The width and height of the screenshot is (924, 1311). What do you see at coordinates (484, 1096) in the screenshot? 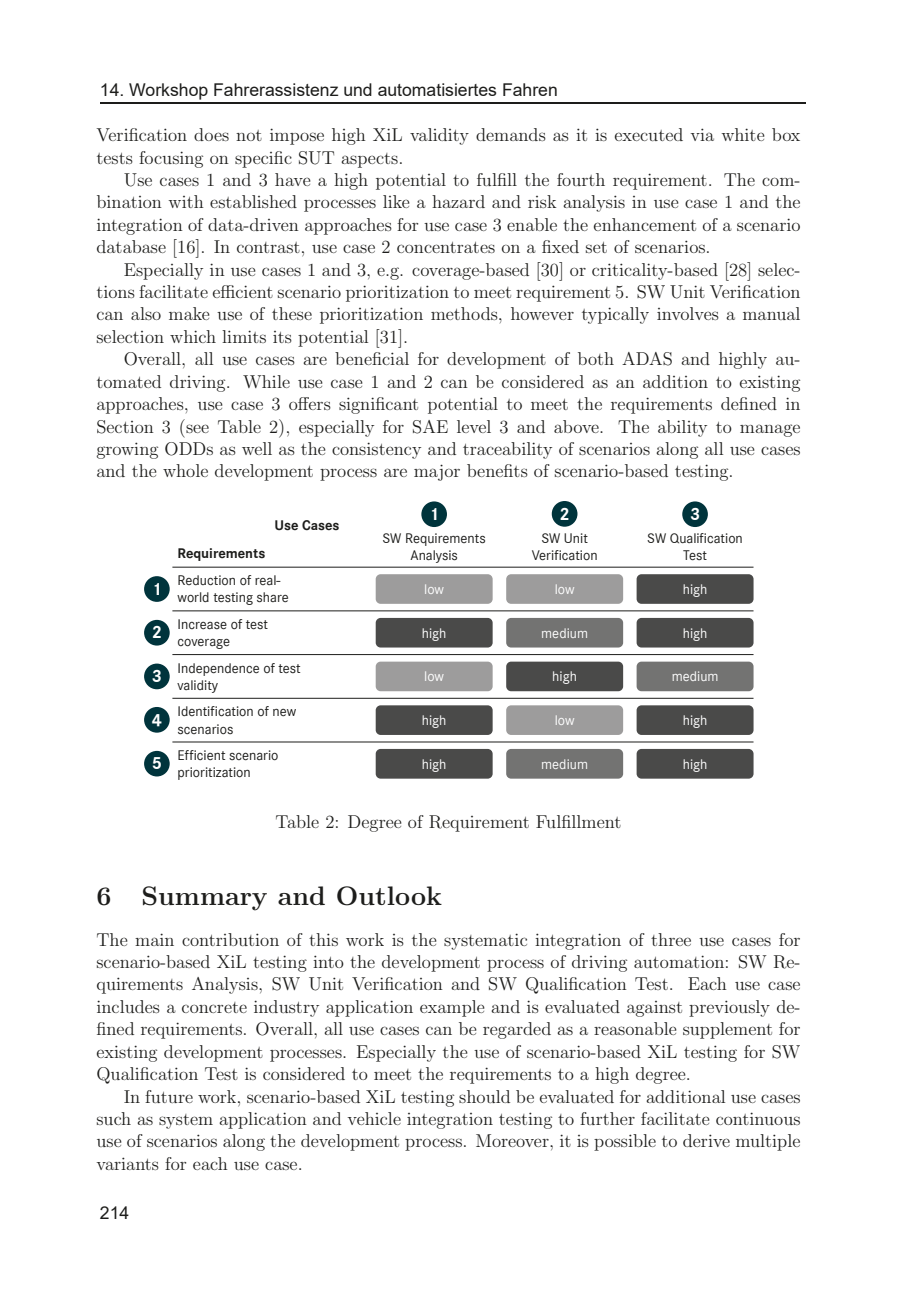
I see `should` at bounding box center [484, 1096].
